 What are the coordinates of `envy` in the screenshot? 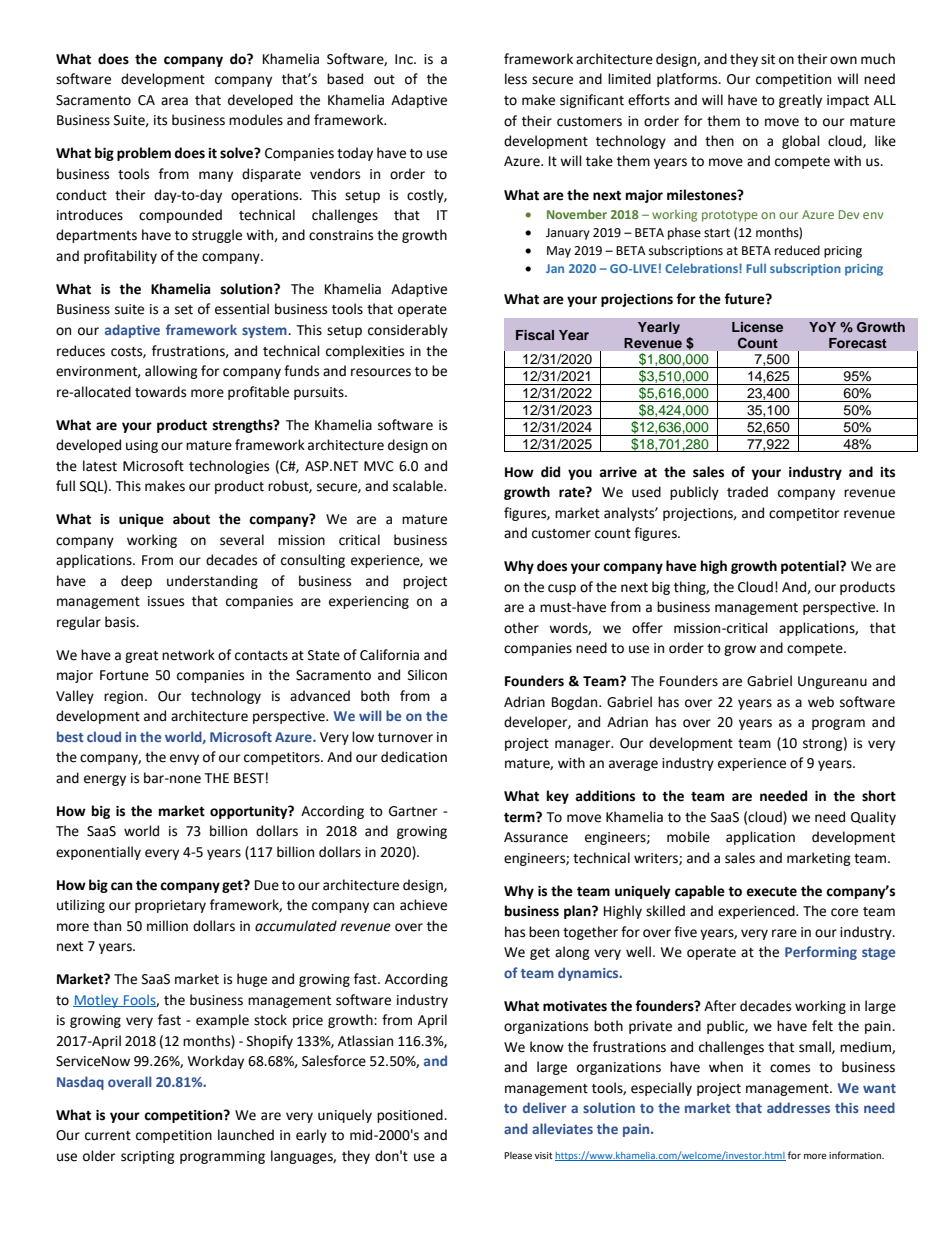 It's located at (184, 759).
